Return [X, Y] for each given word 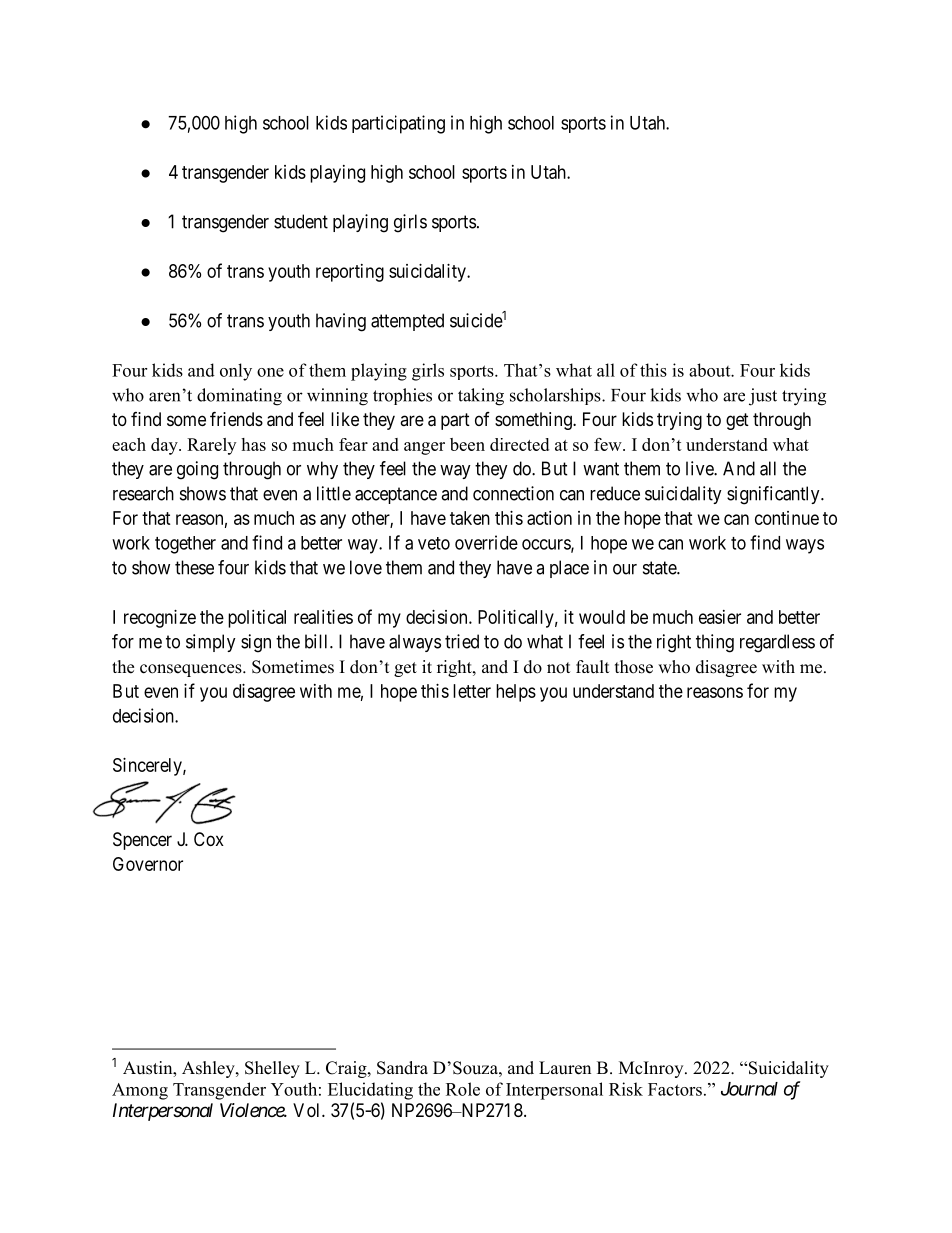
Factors [675, 1089]
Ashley [209, 1069]
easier [720, 617]
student [301, 221]
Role [463, 1089]
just [763, 397]
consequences [192, 670]
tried [462, 641]
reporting [350, 273]
